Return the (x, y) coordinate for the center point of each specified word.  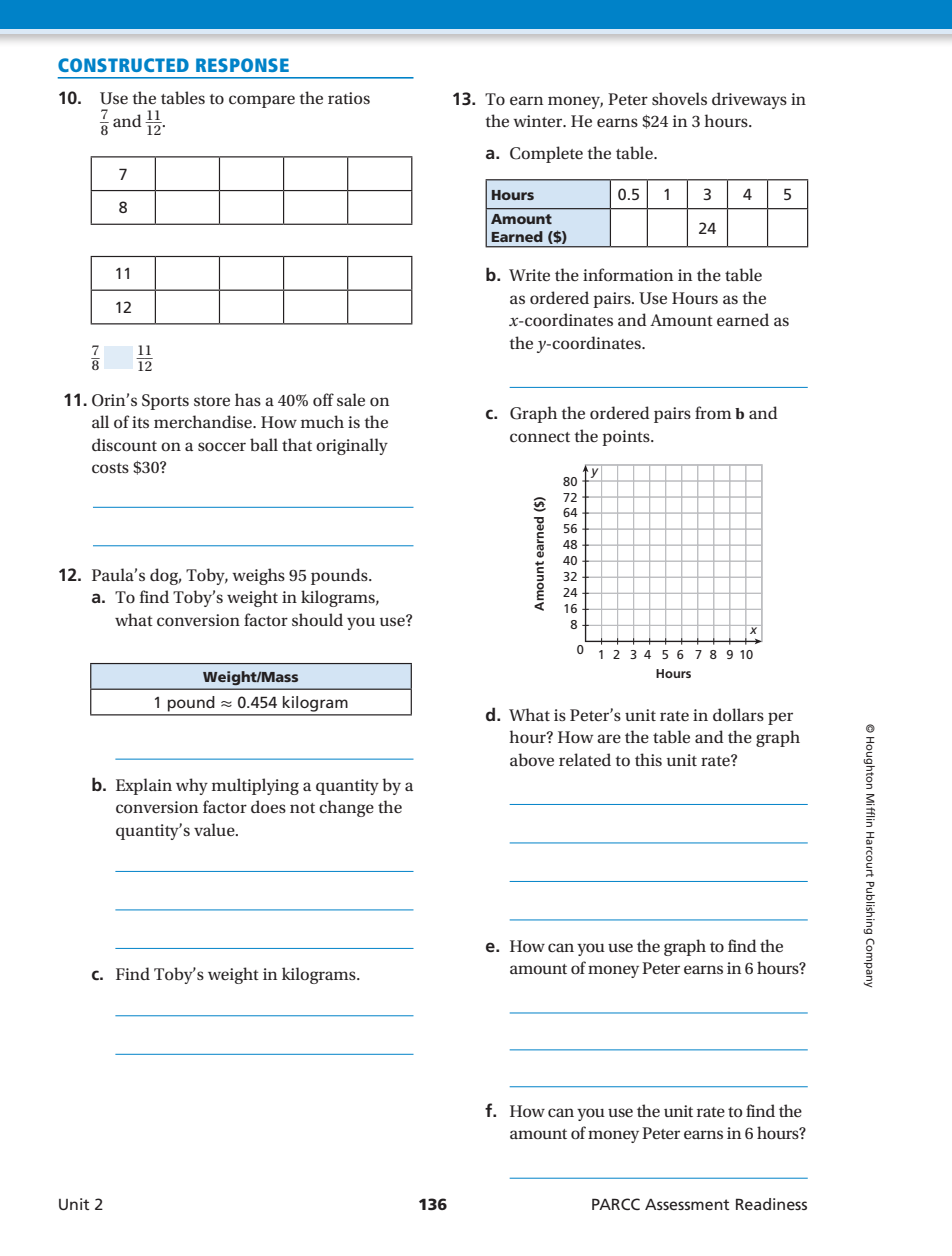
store (212, 401)
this (648, 759)
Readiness (771, 1204)
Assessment (687, 1204)
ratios (349, 98)
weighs (258, 576)
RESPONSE (242, 65)
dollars (738, 714)
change (346, 808)
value (215, 829)
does (268, 806)
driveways (749, 100)
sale (351, 399)
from (713, 413)
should (317, 619)
